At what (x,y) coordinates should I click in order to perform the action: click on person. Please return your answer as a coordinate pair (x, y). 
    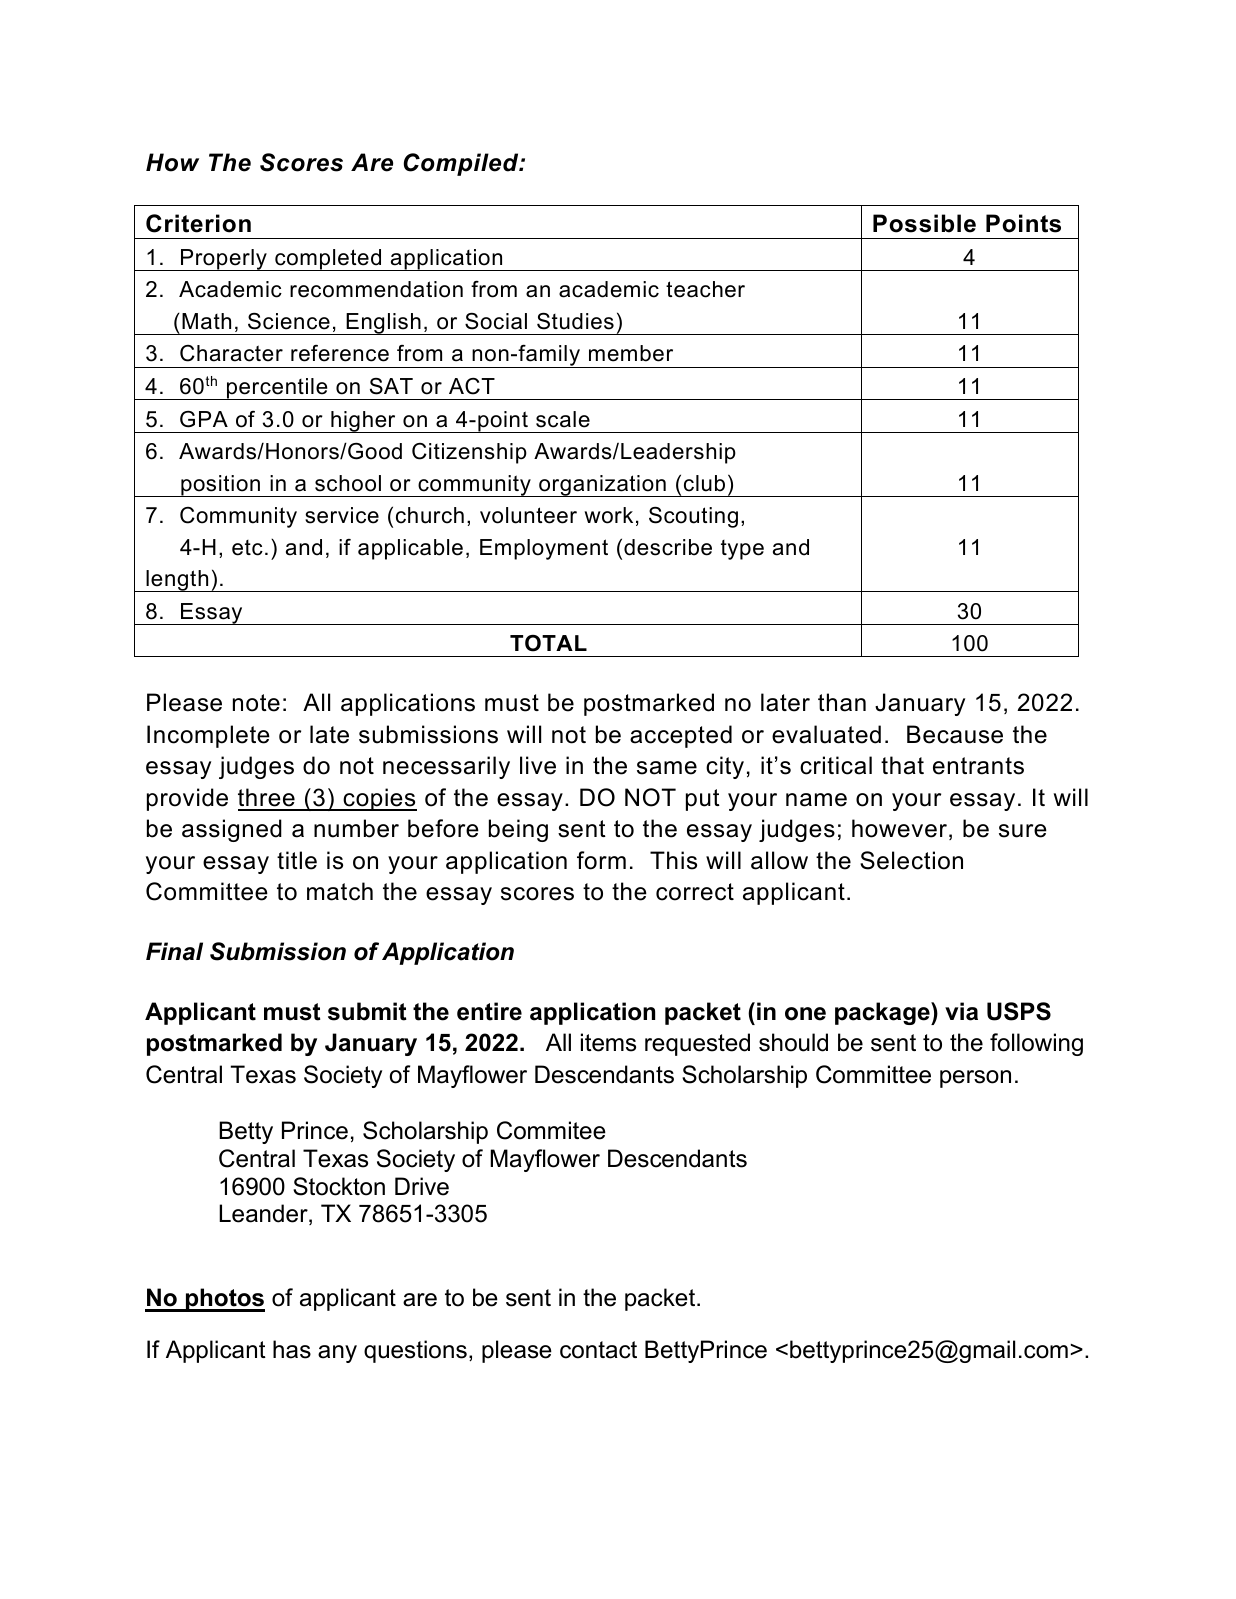
    Looking at the image, I should click on (975, 1079).
